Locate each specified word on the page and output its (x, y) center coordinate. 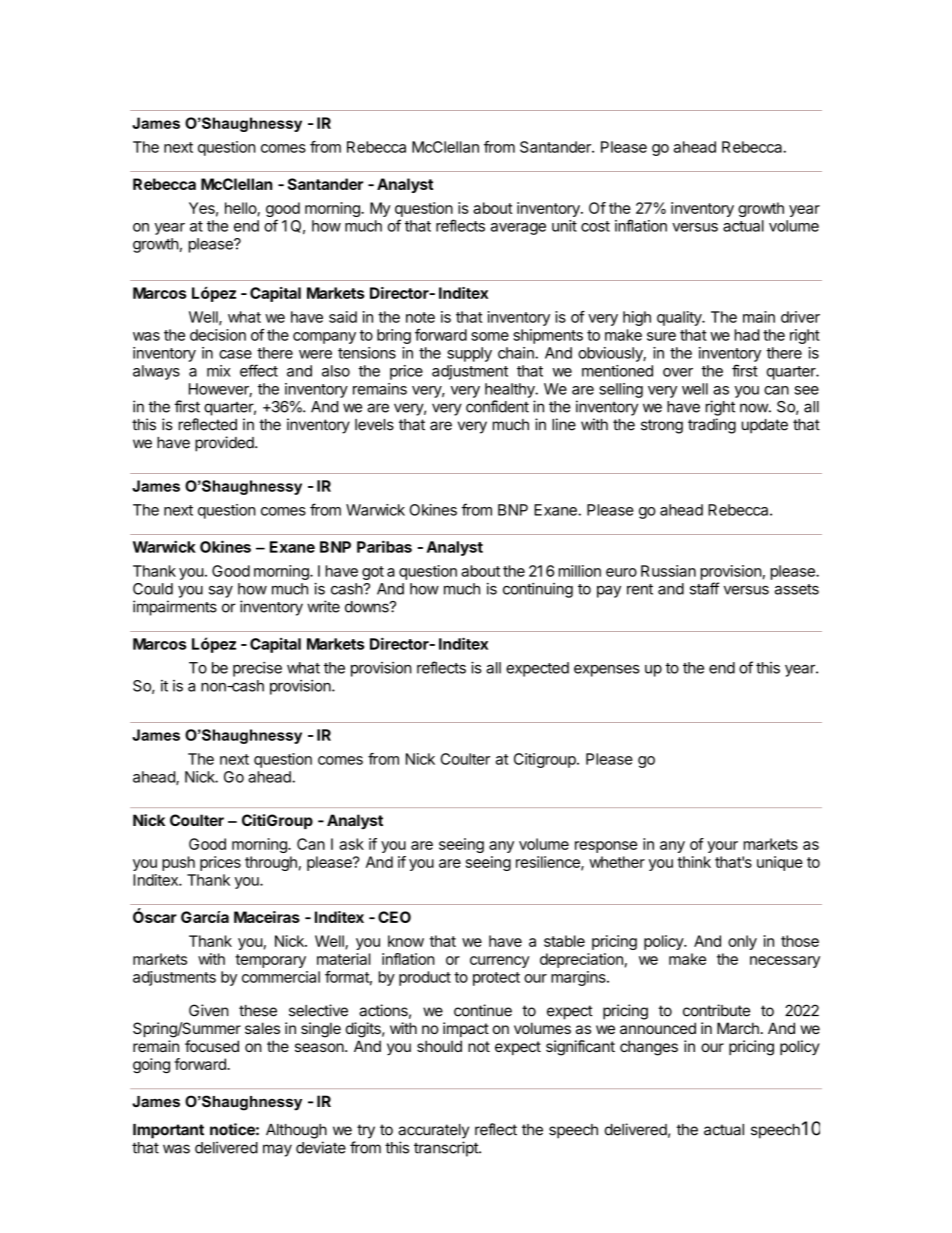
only (742, 942)
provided (225, 444)
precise (257, 669)
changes (649, 1048)
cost (595, 226)
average (518, 229)
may (277, 1150)
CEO (394, 917)
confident (497, 406)
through (271, 863)
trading (712, 426)
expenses (606, 671)
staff (704, 588)
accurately (433, 1131)
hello (241, 209)
